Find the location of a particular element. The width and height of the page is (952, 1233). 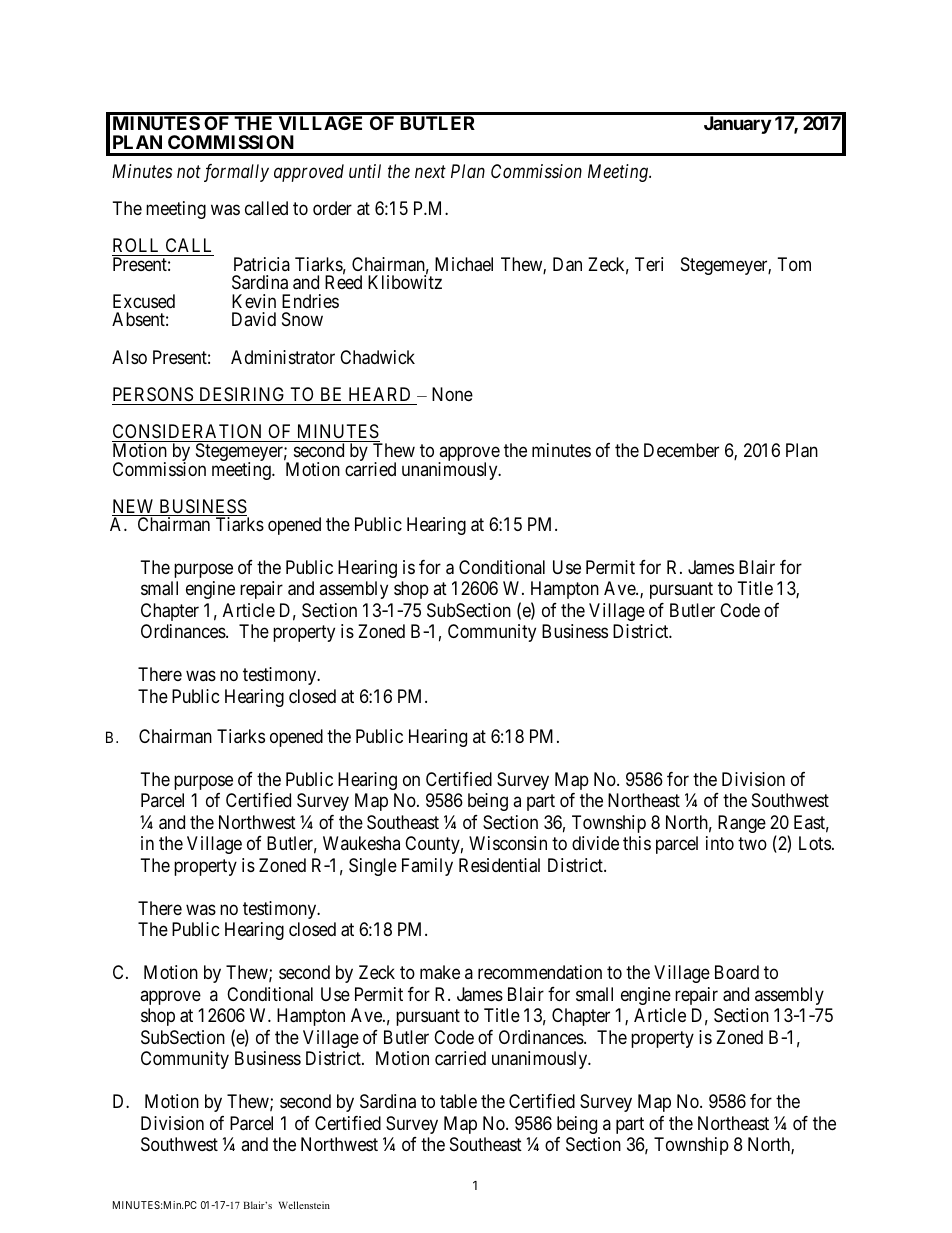

next is located at coordinates (430, 171).
